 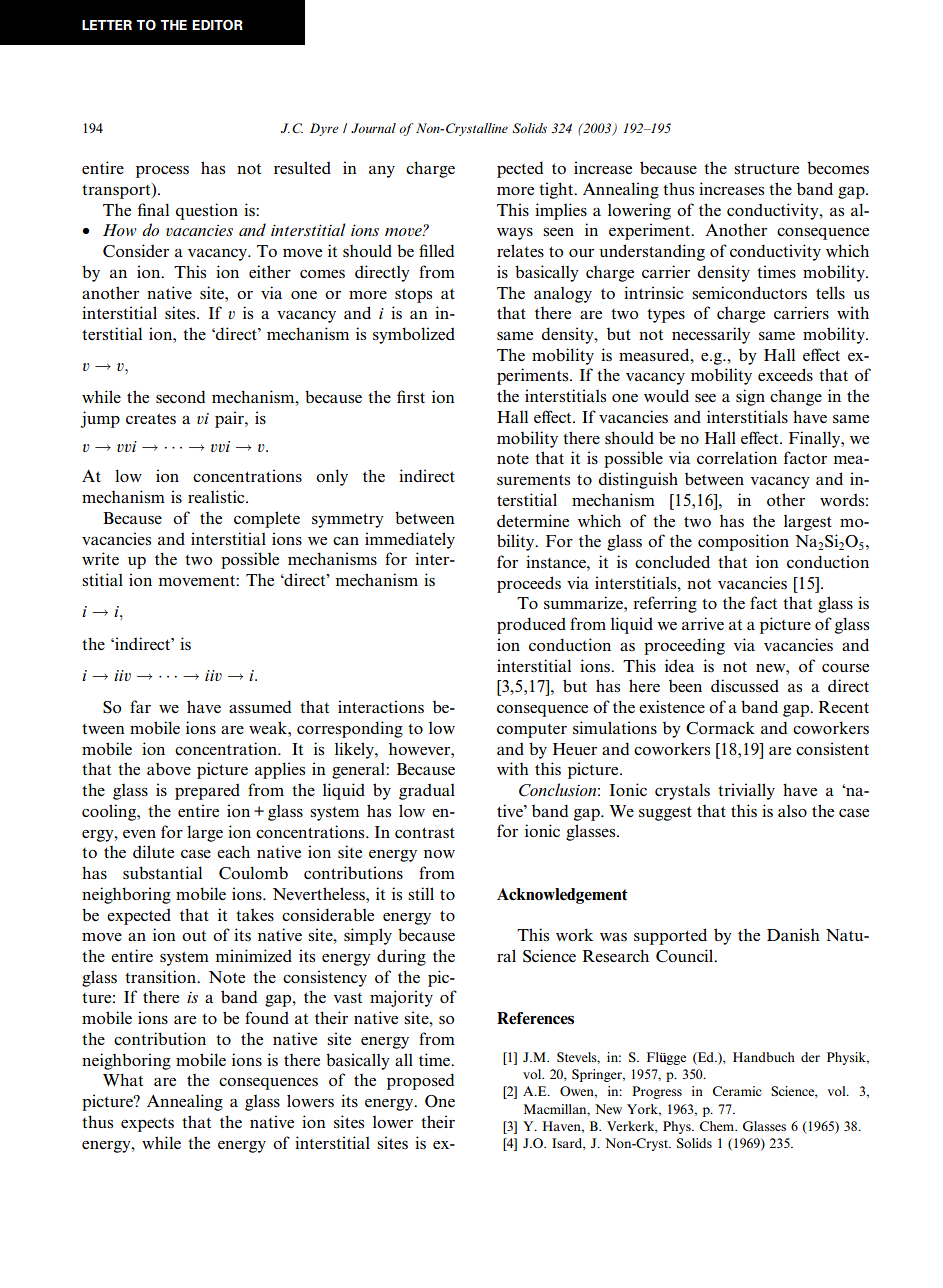 I want to click on Journal, so click(x=373, y=128).
